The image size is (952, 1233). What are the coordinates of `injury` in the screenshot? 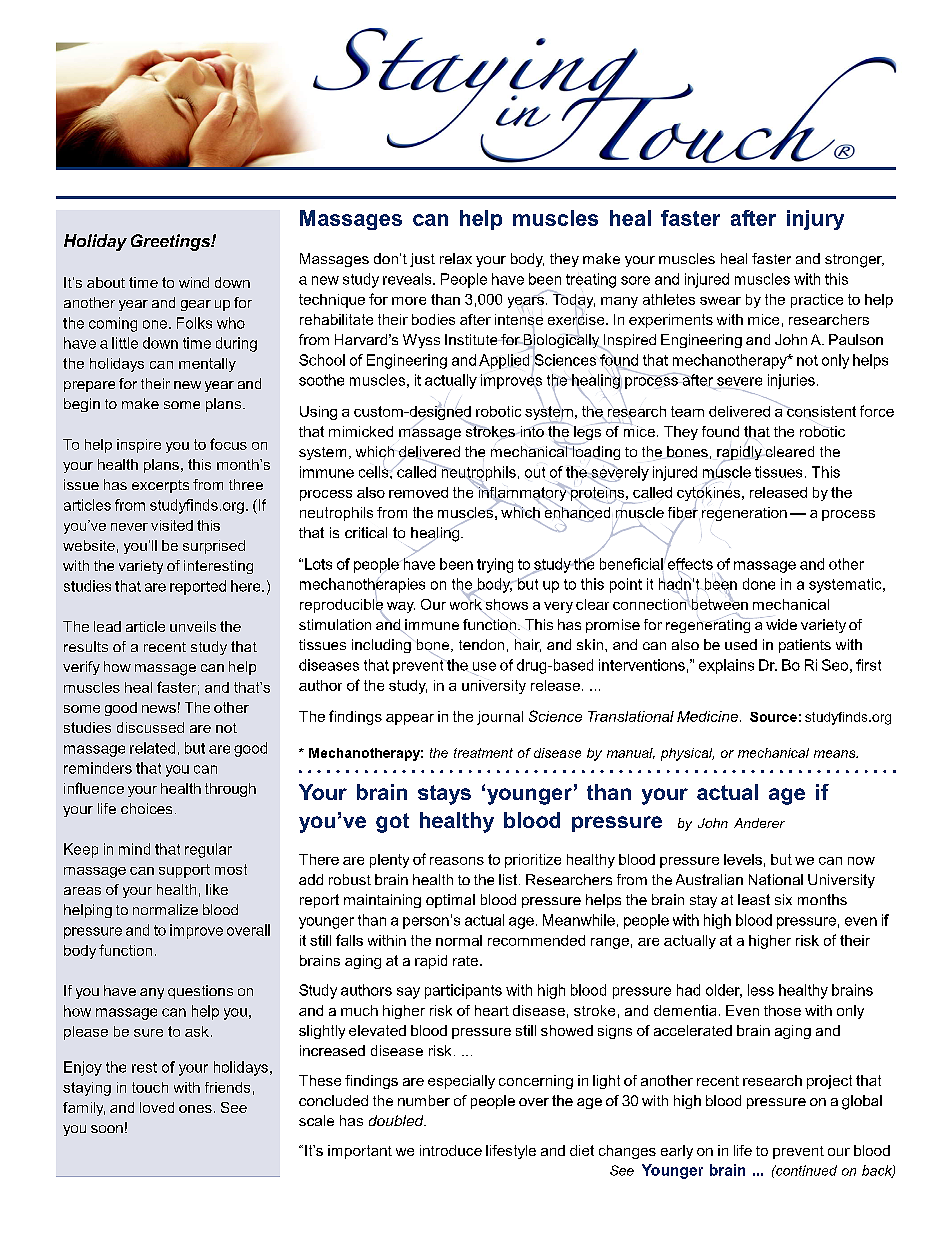 It's located at (815, 220).
